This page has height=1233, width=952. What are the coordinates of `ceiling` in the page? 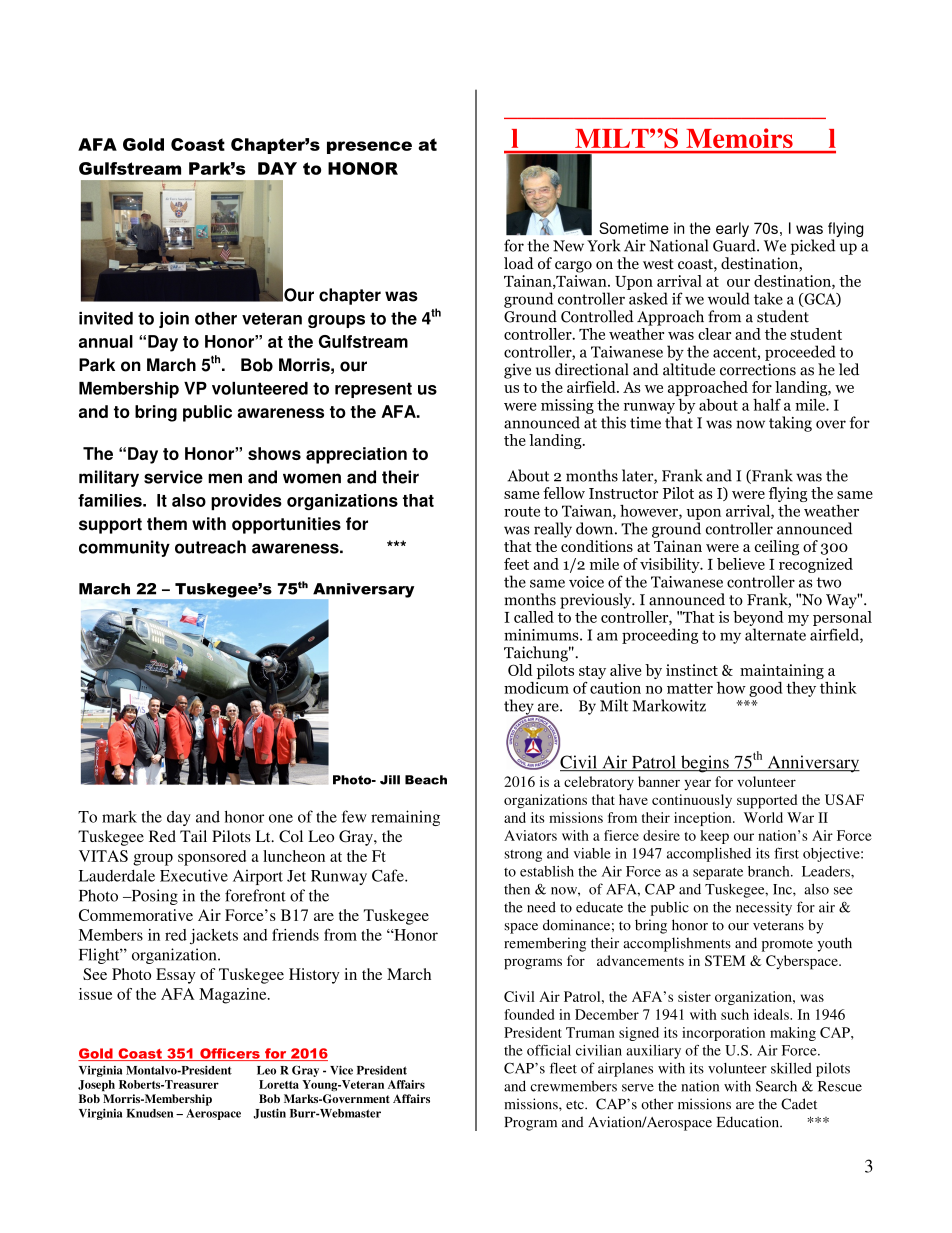 It's located at (777, 548).
